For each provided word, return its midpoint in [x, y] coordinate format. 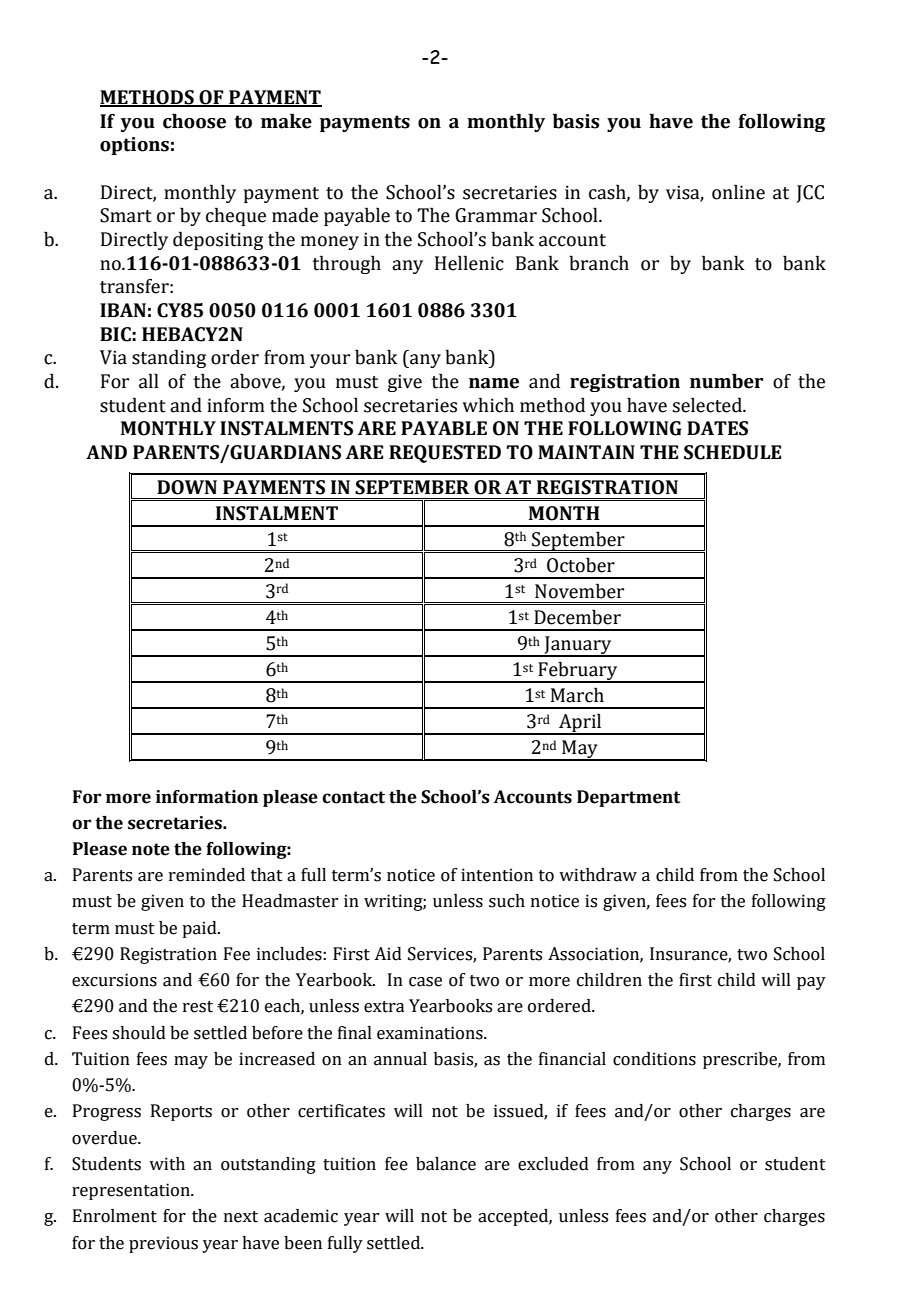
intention [497, 875]
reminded [207, 875]
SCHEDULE [732, 452]
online [738, 192]
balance [446, 1164]
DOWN [187, 487]
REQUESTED [445, 454]
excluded [553, 1164]
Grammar [496, 215]
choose [194, 121]
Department [628, 798]
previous [163, 1244]
